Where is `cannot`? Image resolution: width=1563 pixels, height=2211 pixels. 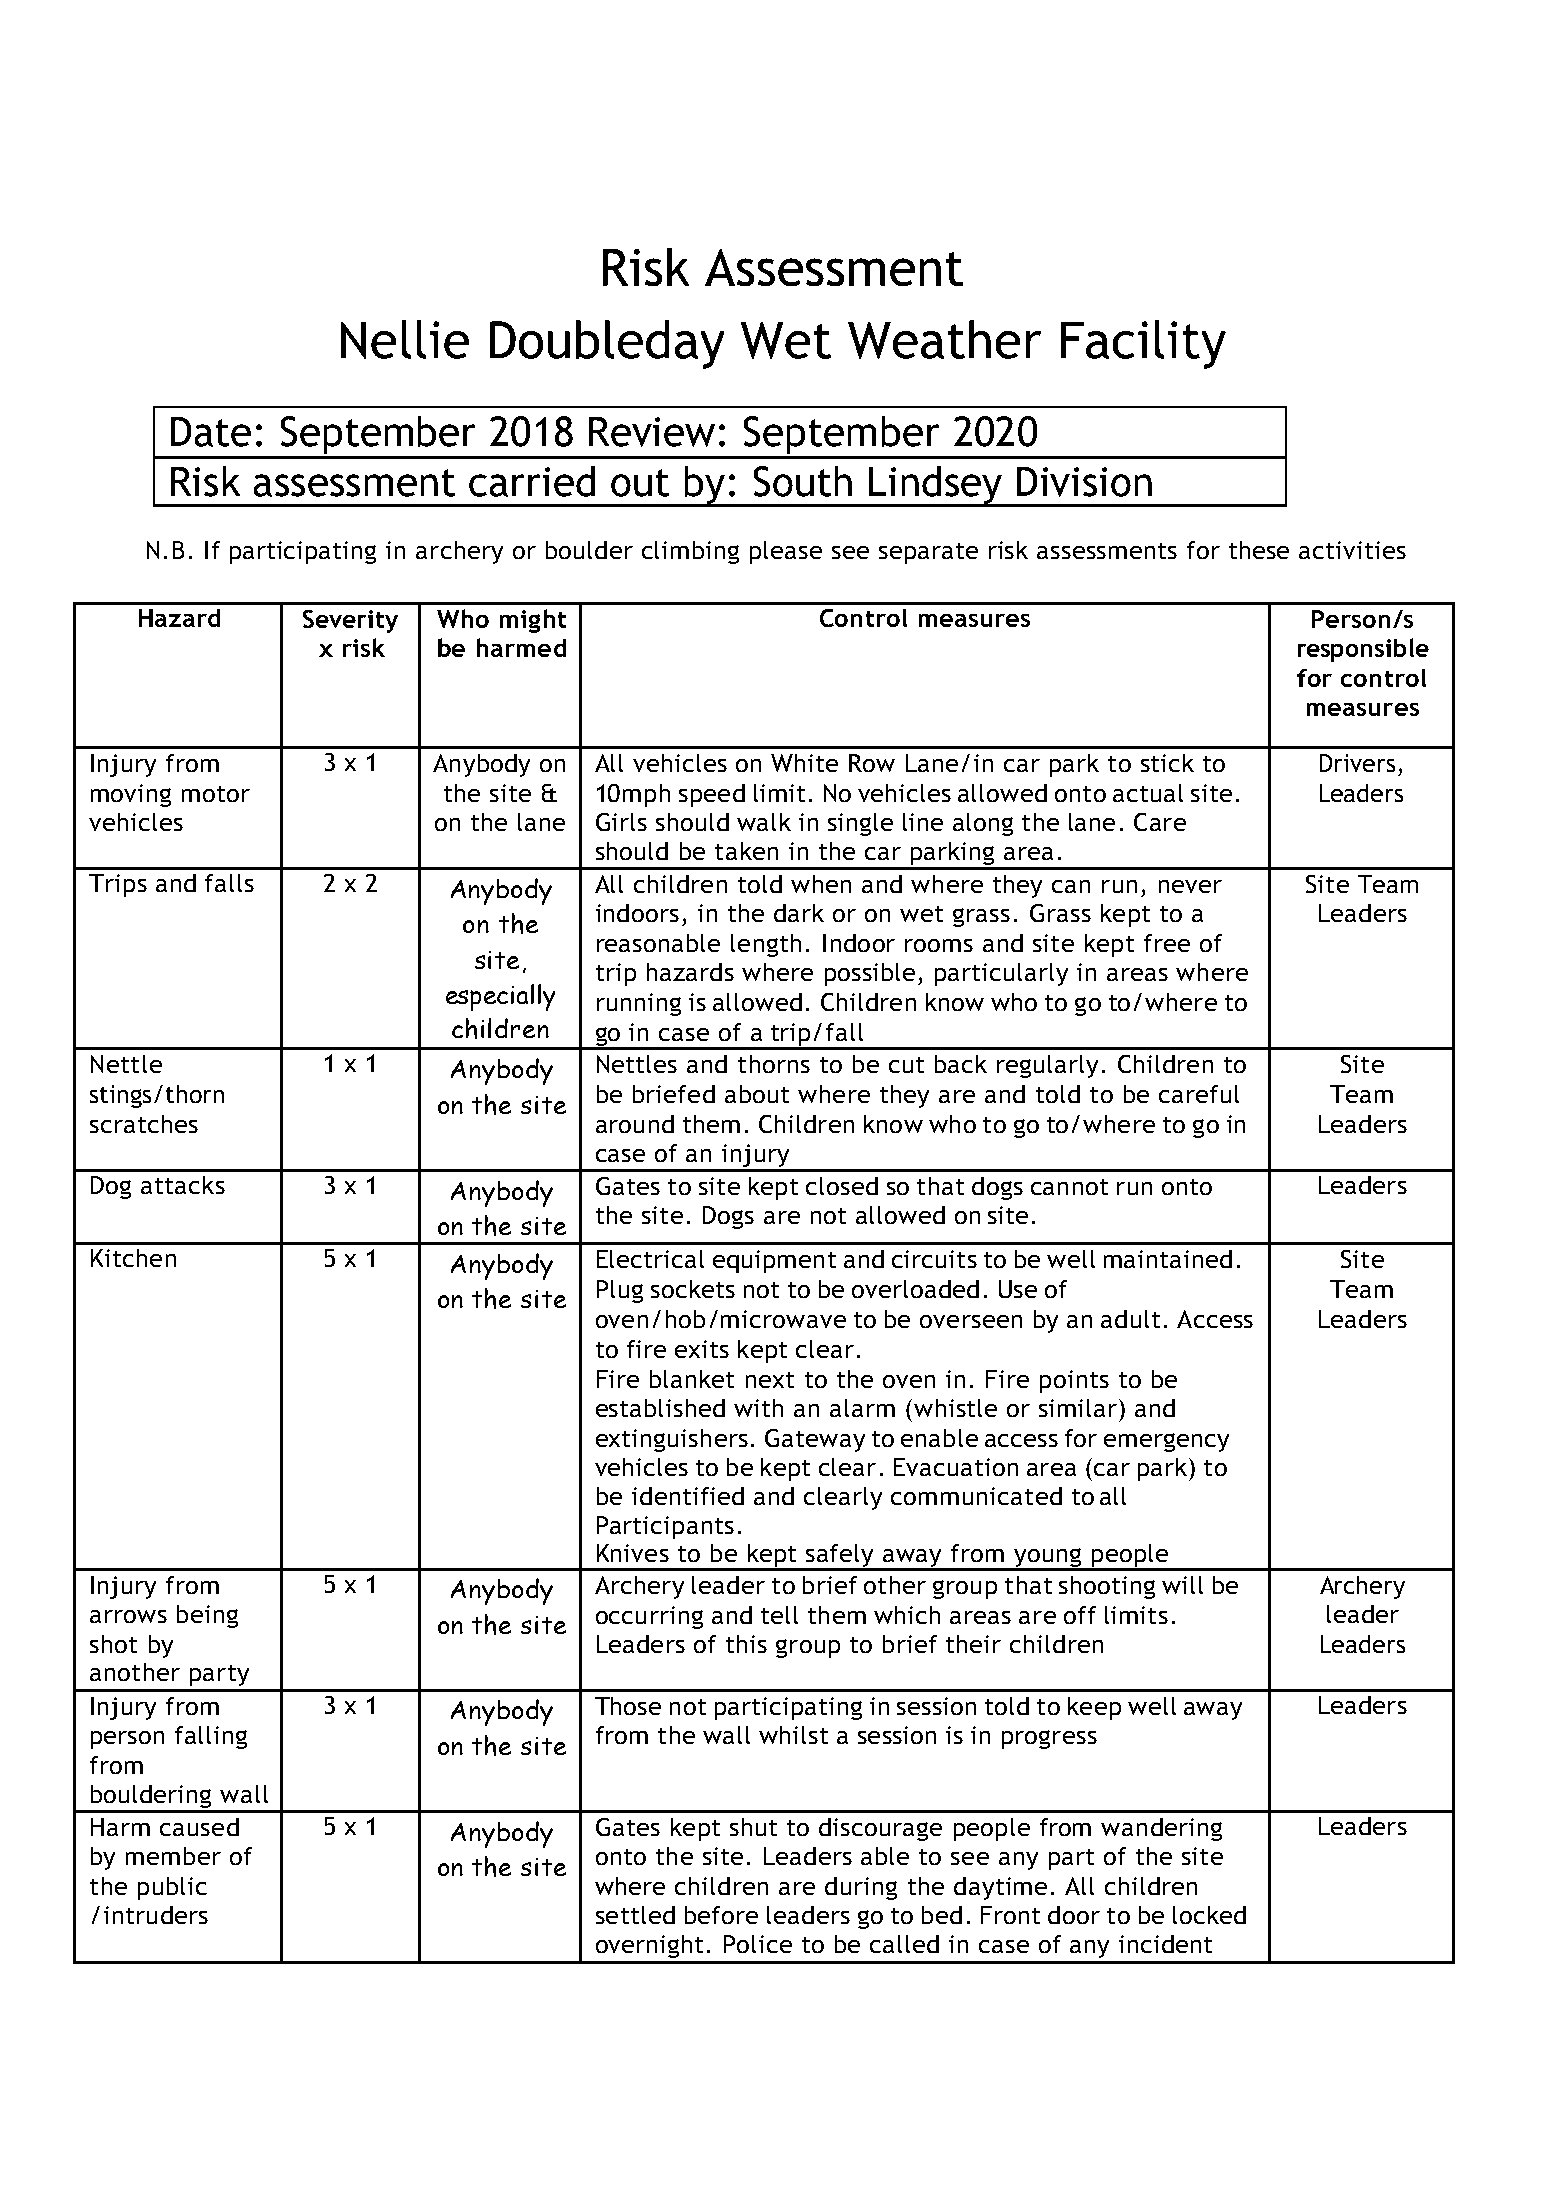 cannot is located at coordinates (1069, 1187).
